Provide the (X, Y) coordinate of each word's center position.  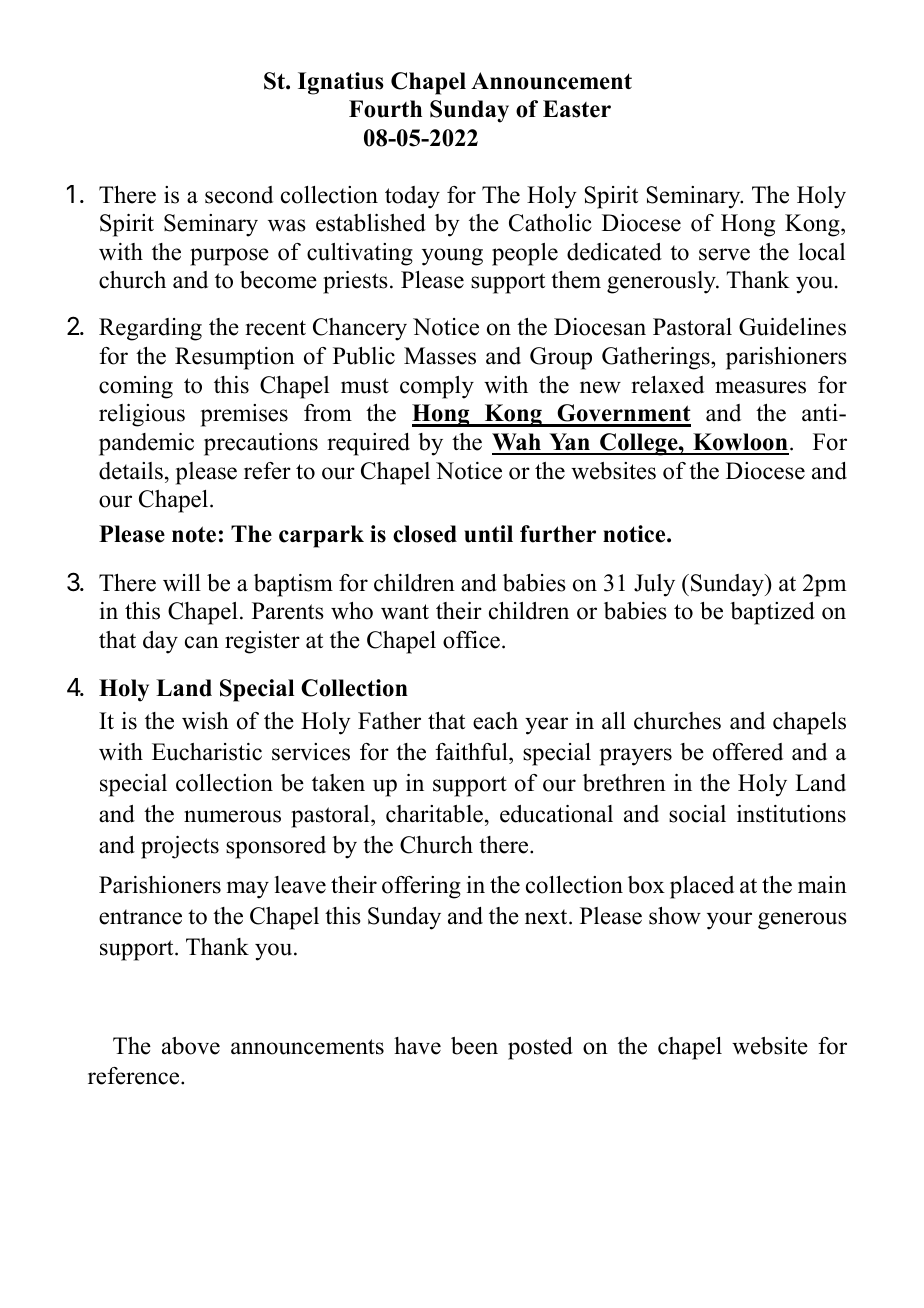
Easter (577, 109)
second (239, 195)
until (488, 534)
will (182, 583)
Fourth (385, 109)
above (191, 1046)
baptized (772, 613)
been (474, 1046)
